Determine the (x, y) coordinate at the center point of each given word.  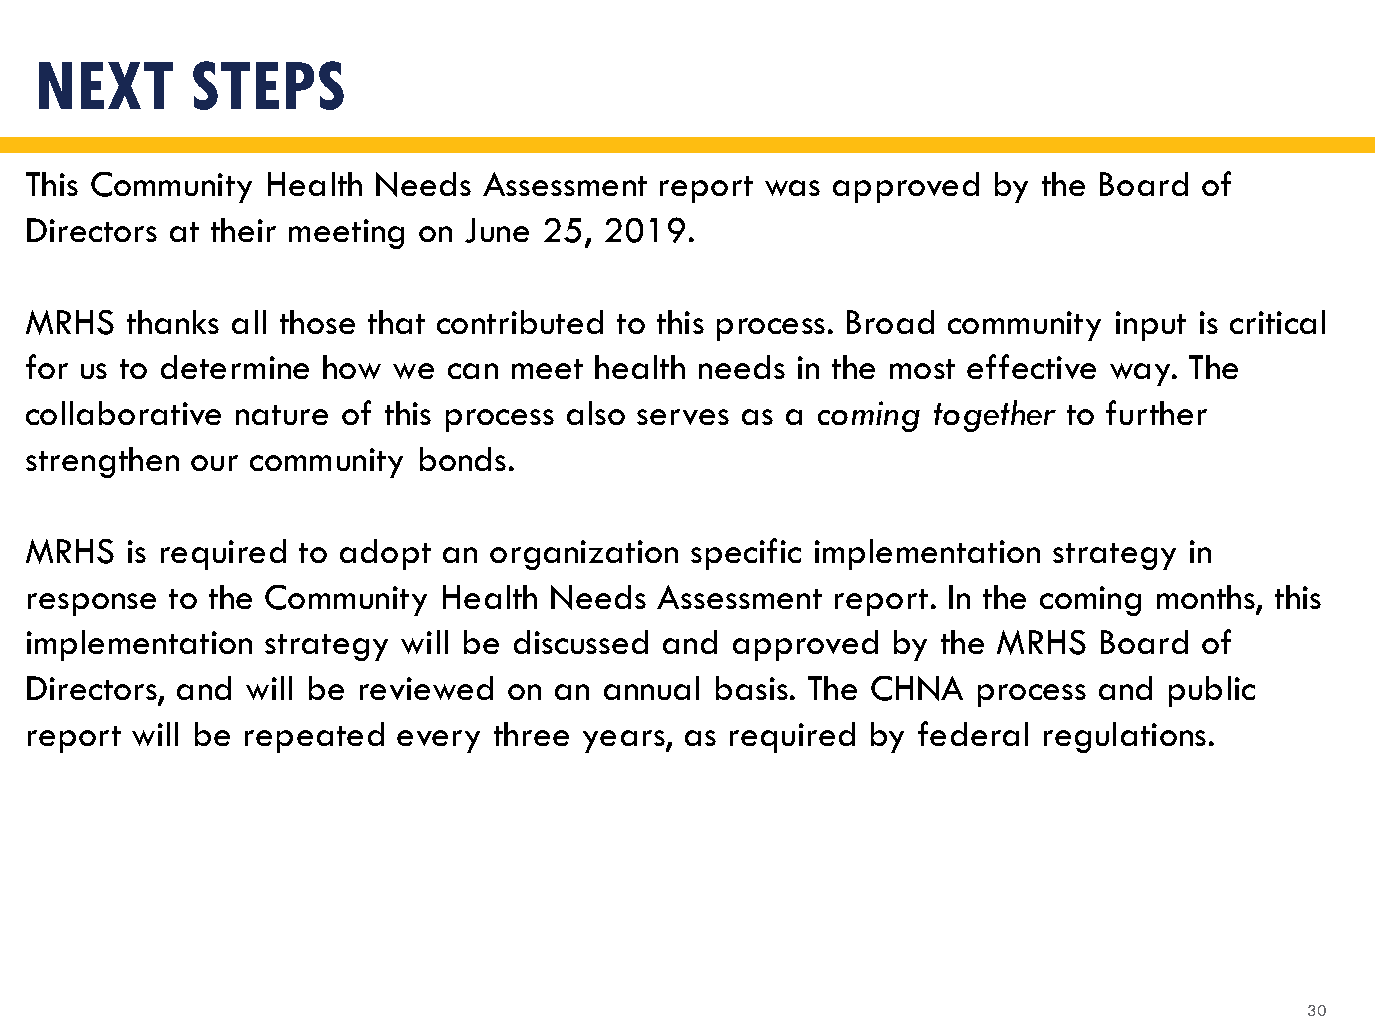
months (1207, 598)
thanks (173, 322)
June (497, 230)
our (214, 463)
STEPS (268, 85)
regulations (1125, 737)
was (792, 188)
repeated (314, 737)
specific (746, 554)
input (1151, 326)
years (625, 741)
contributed (520, 322)
